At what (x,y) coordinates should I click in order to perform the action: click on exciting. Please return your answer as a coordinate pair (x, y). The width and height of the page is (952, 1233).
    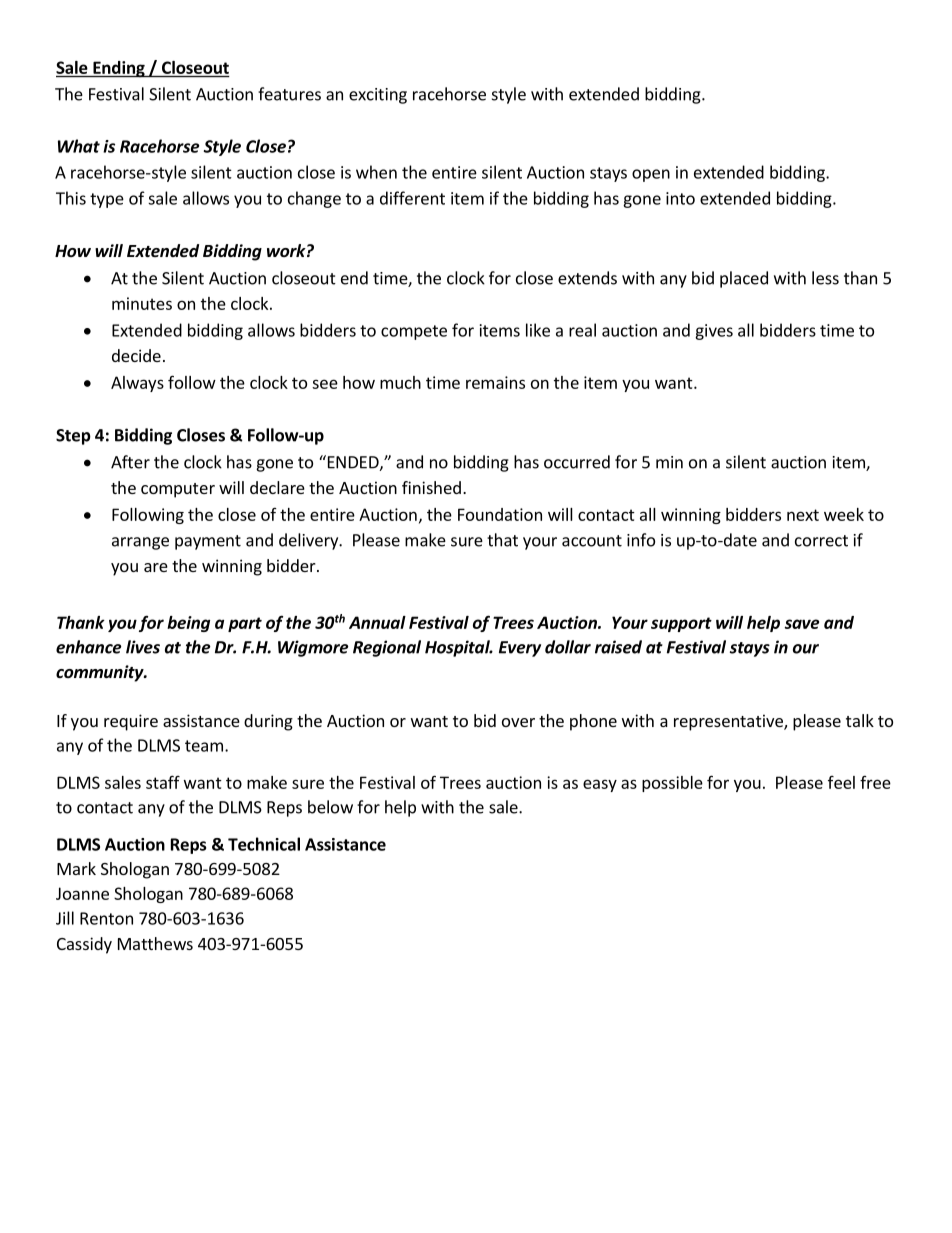
    Looking at the image, I should click on (378, 96).
